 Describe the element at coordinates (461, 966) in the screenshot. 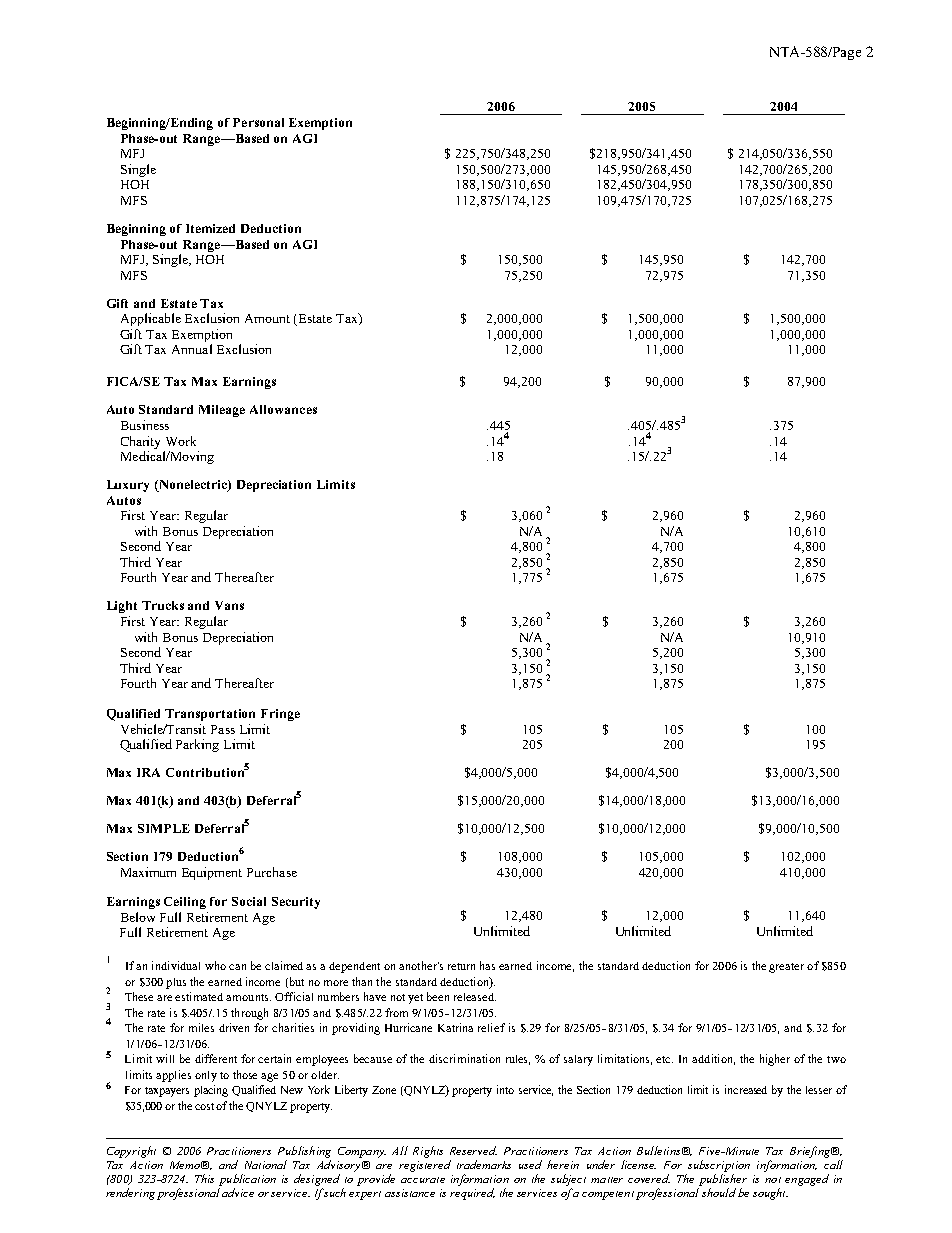

I see `return` at that location.
